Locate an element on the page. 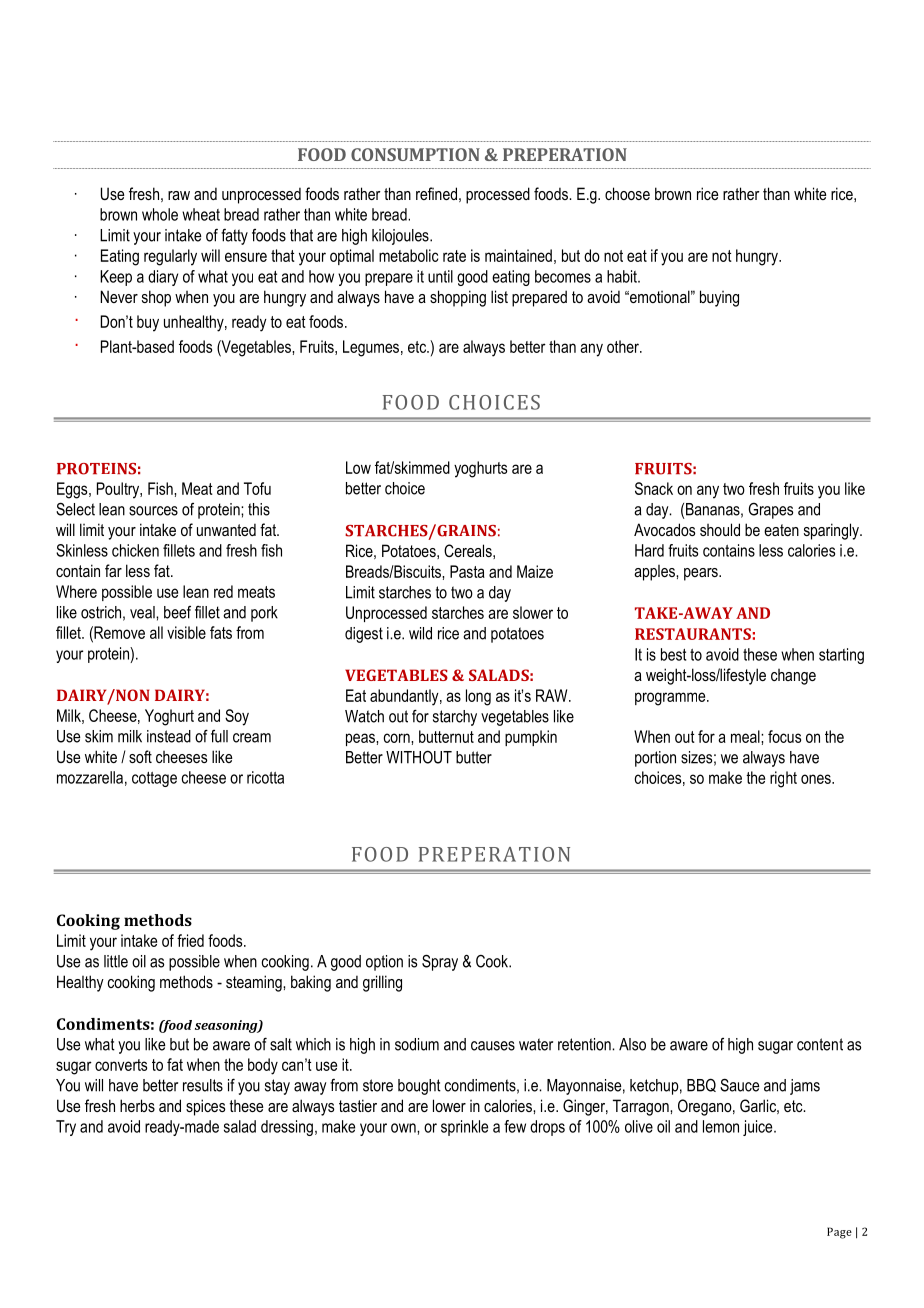 The width and height of the image is (924, 1308). herbs is located at coordinates (137, 1105).
